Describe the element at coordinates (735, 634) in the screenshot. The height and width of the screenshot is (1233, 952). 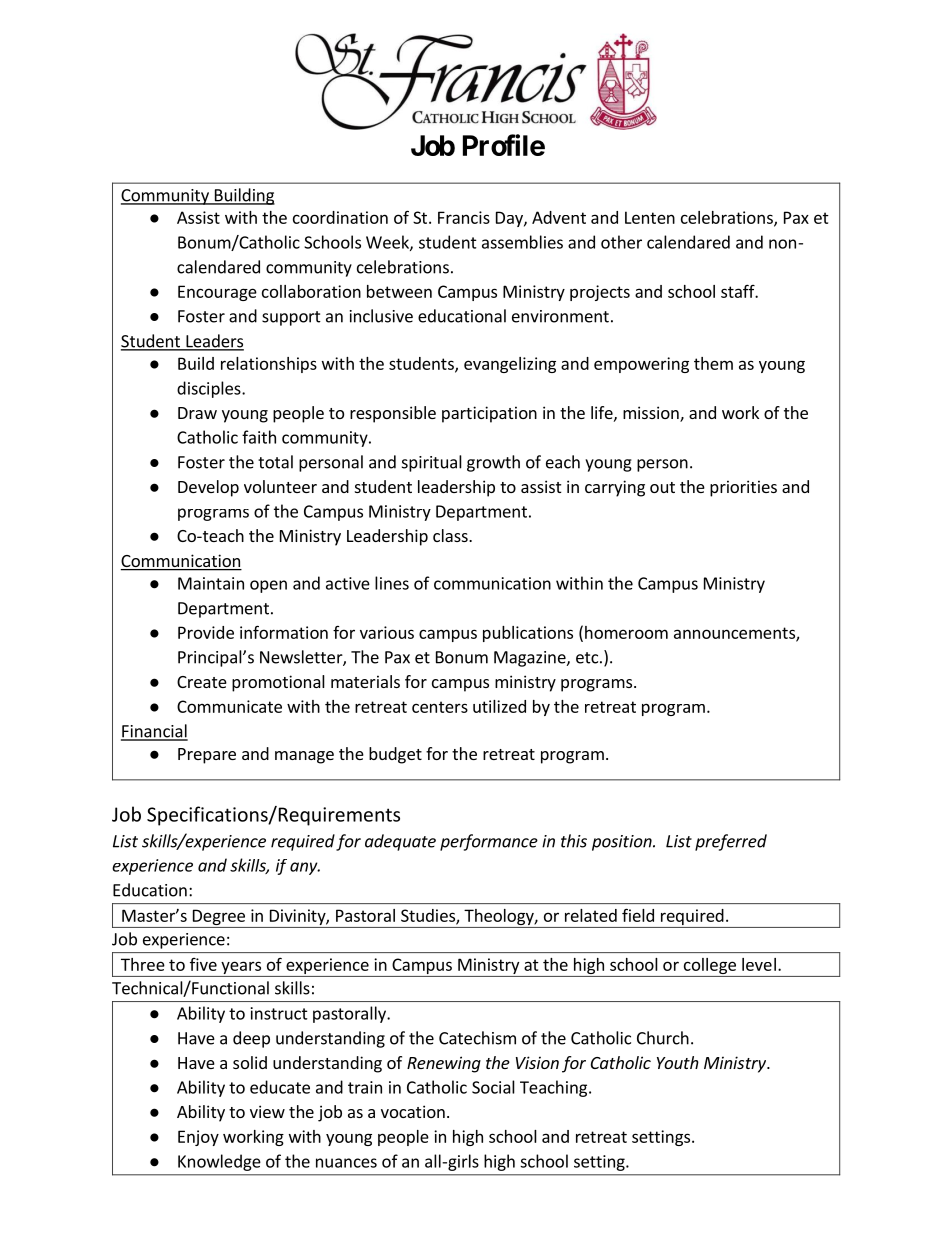
I see `announcements` at that location.
